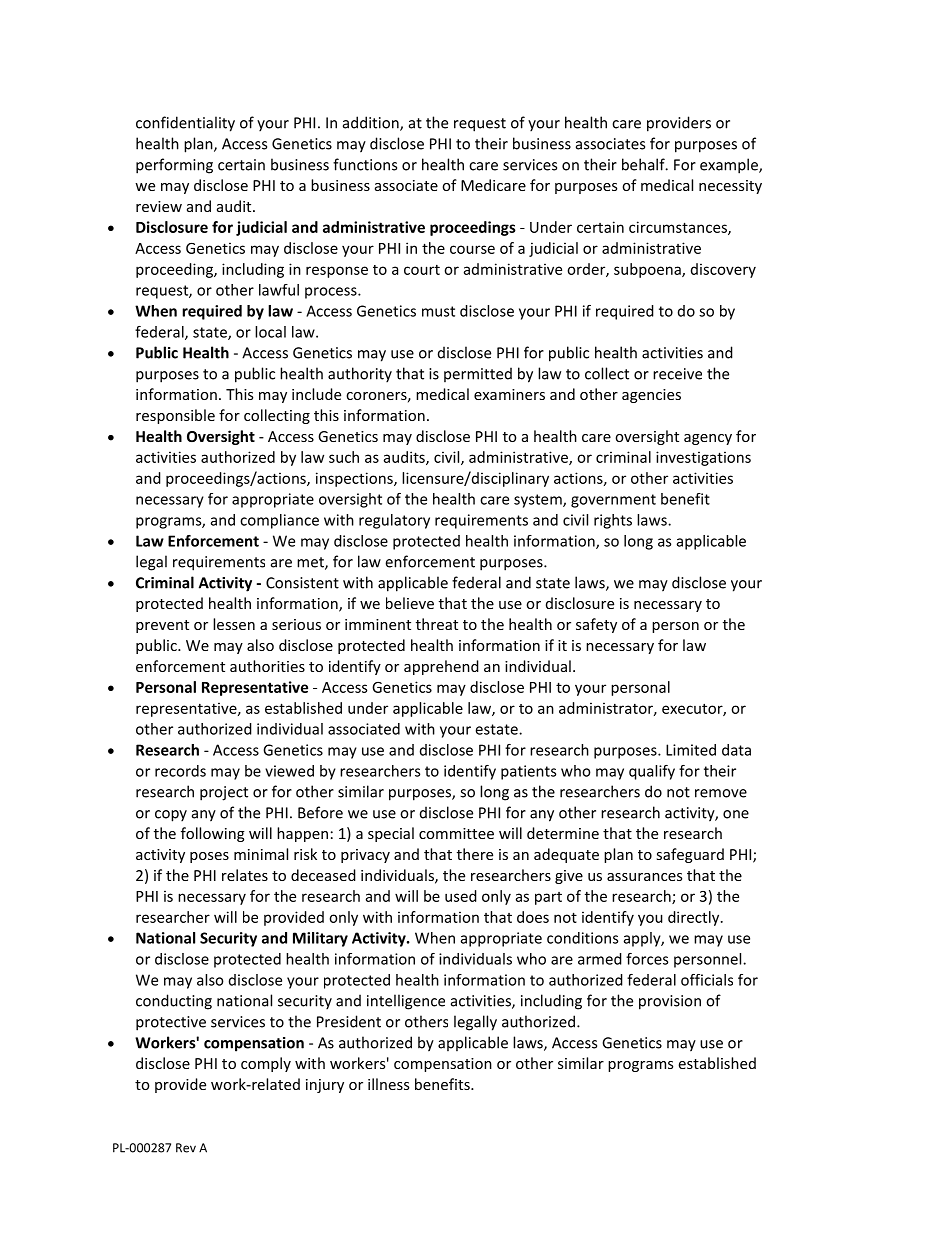  What do you see at coordinates (372, 123) in the image?
I see `addition` at bounding box center [372, 123].
